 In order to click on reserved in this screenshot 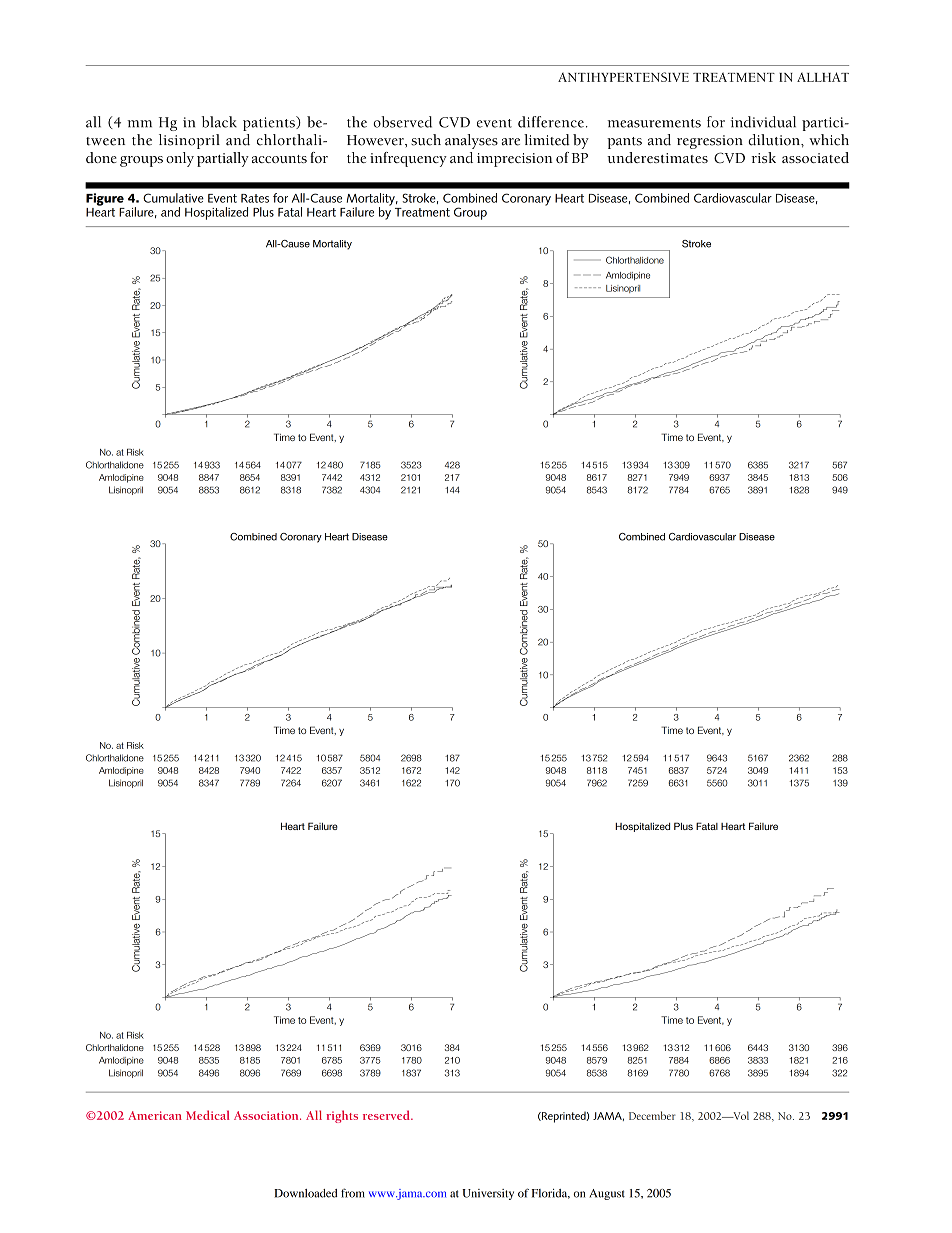, I will do `click(387, 1115)`.
